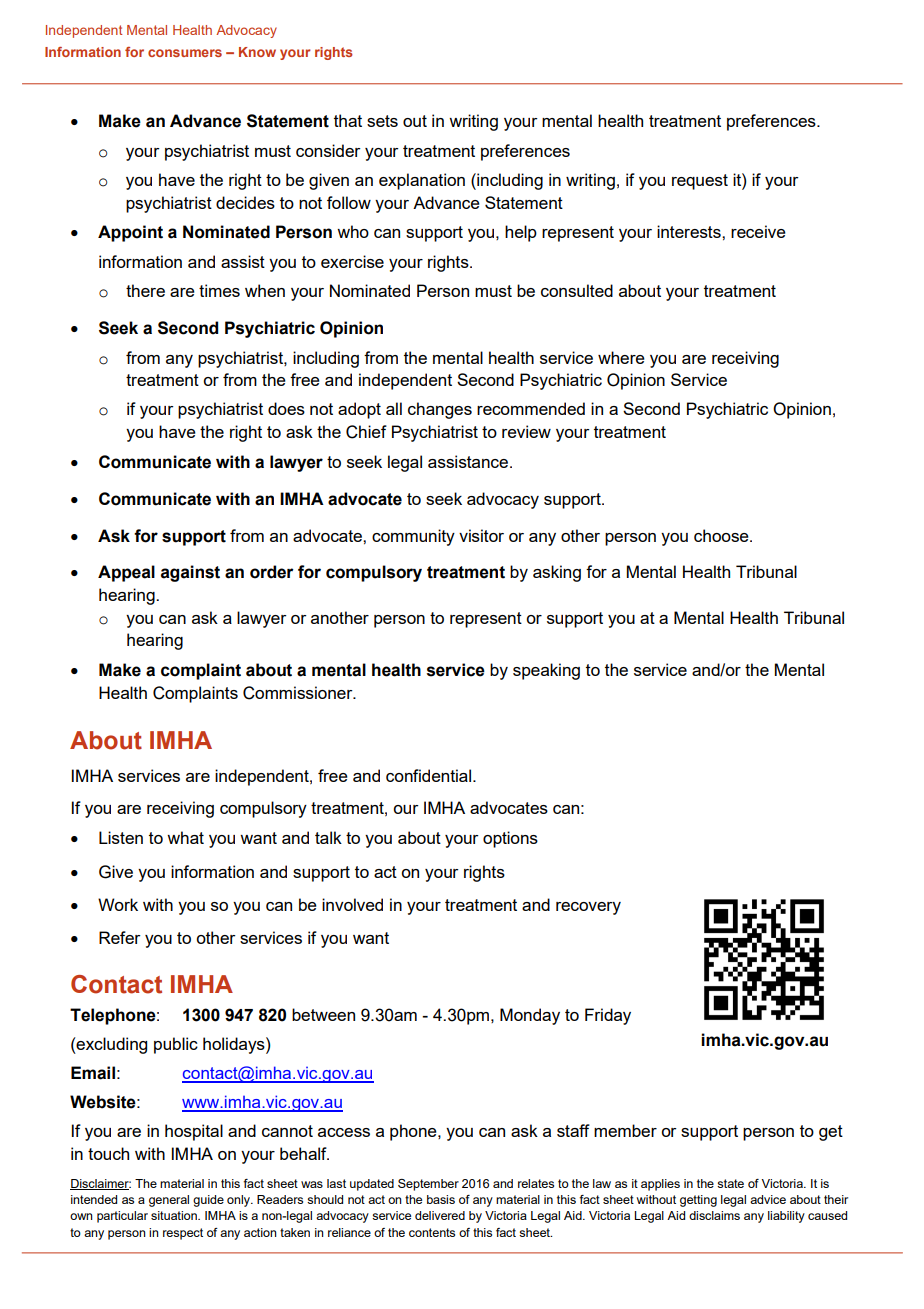 The image size is (924, 1309). Describe the element at coordinates (588, 908) in the image. I see `recovery` at that location.
